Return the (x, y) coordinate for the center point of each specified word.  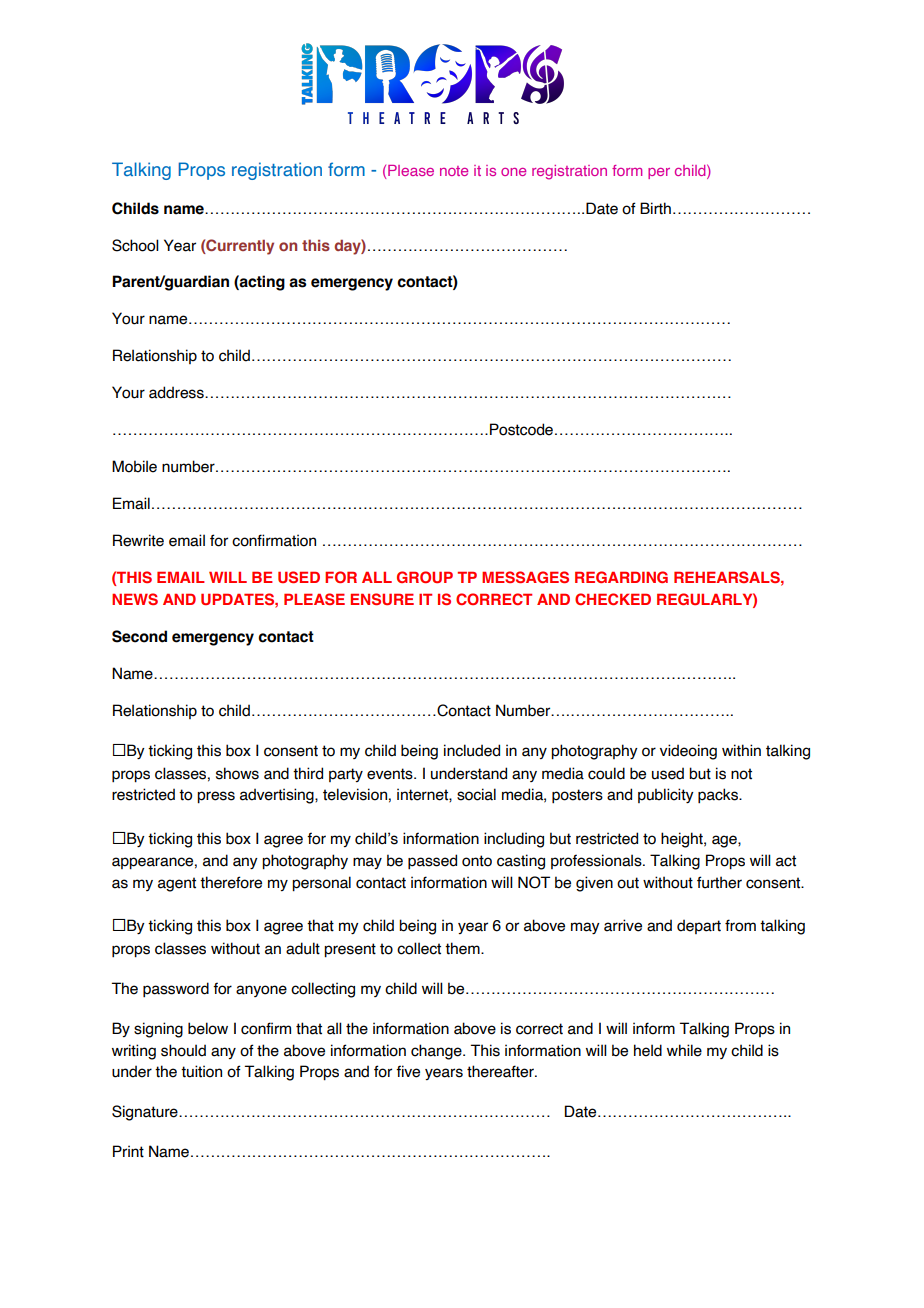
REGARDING (621, 577)
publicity (666, 795)
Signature (146, 1113)
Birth (655, 208)
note (454, 171)
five (408, 1071)
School (135, 245)
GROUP (425, 577)
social (476, 794)
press (216, 797)
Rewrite (138, 540)
